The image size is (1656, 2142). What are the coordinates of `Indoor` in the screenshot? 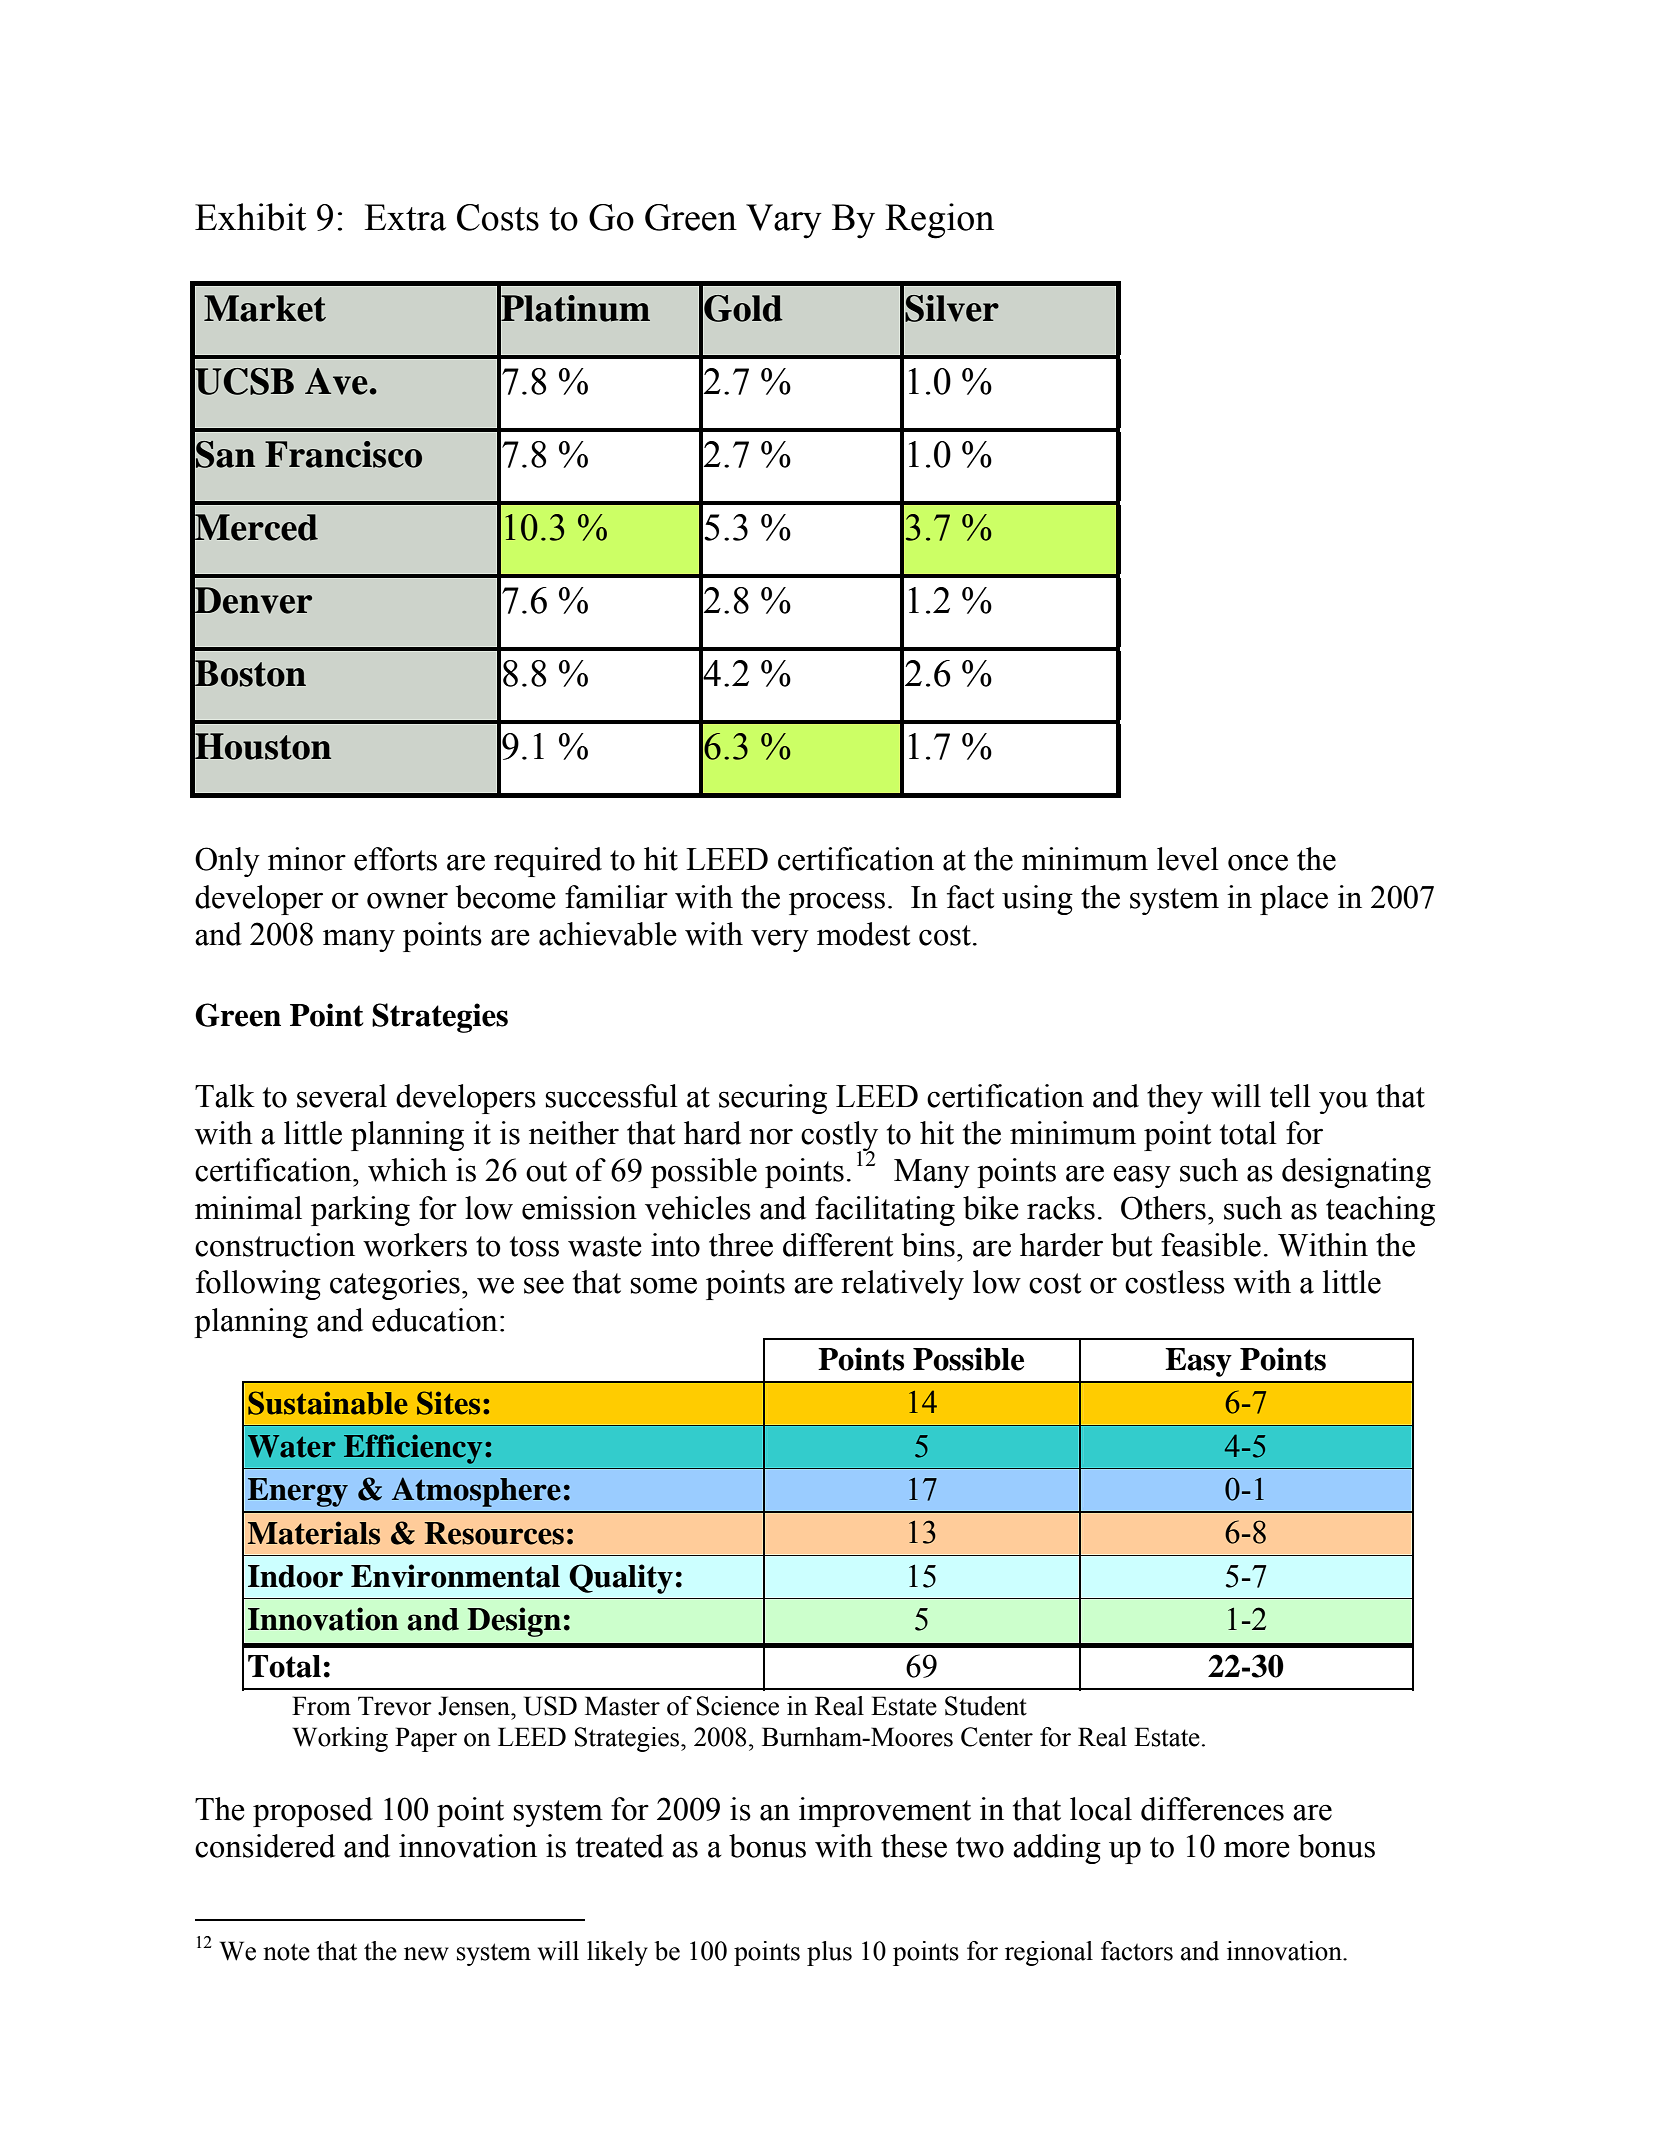 It's located at (295, 1576).
